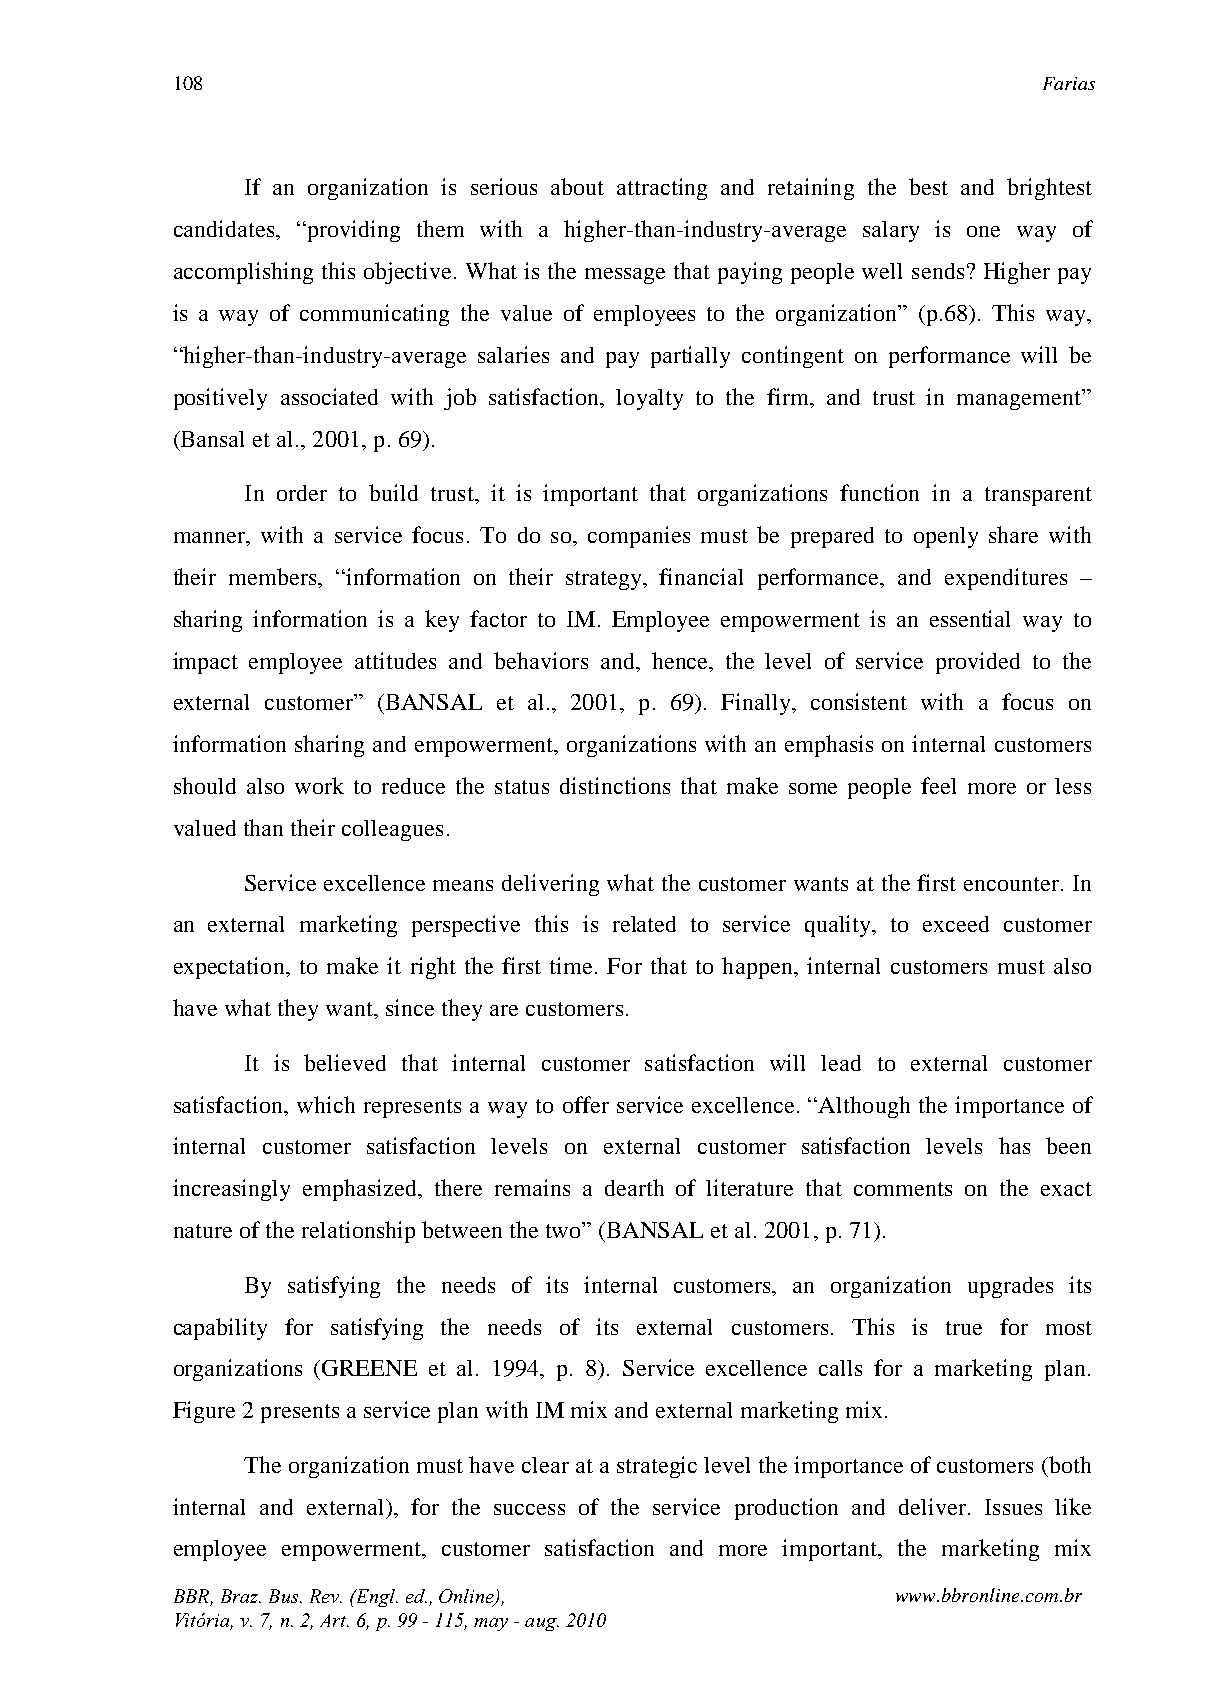 Image resolution: width=1207 pixels, height=1707 pixels. I want to click on expectation, so click(230, 968).
